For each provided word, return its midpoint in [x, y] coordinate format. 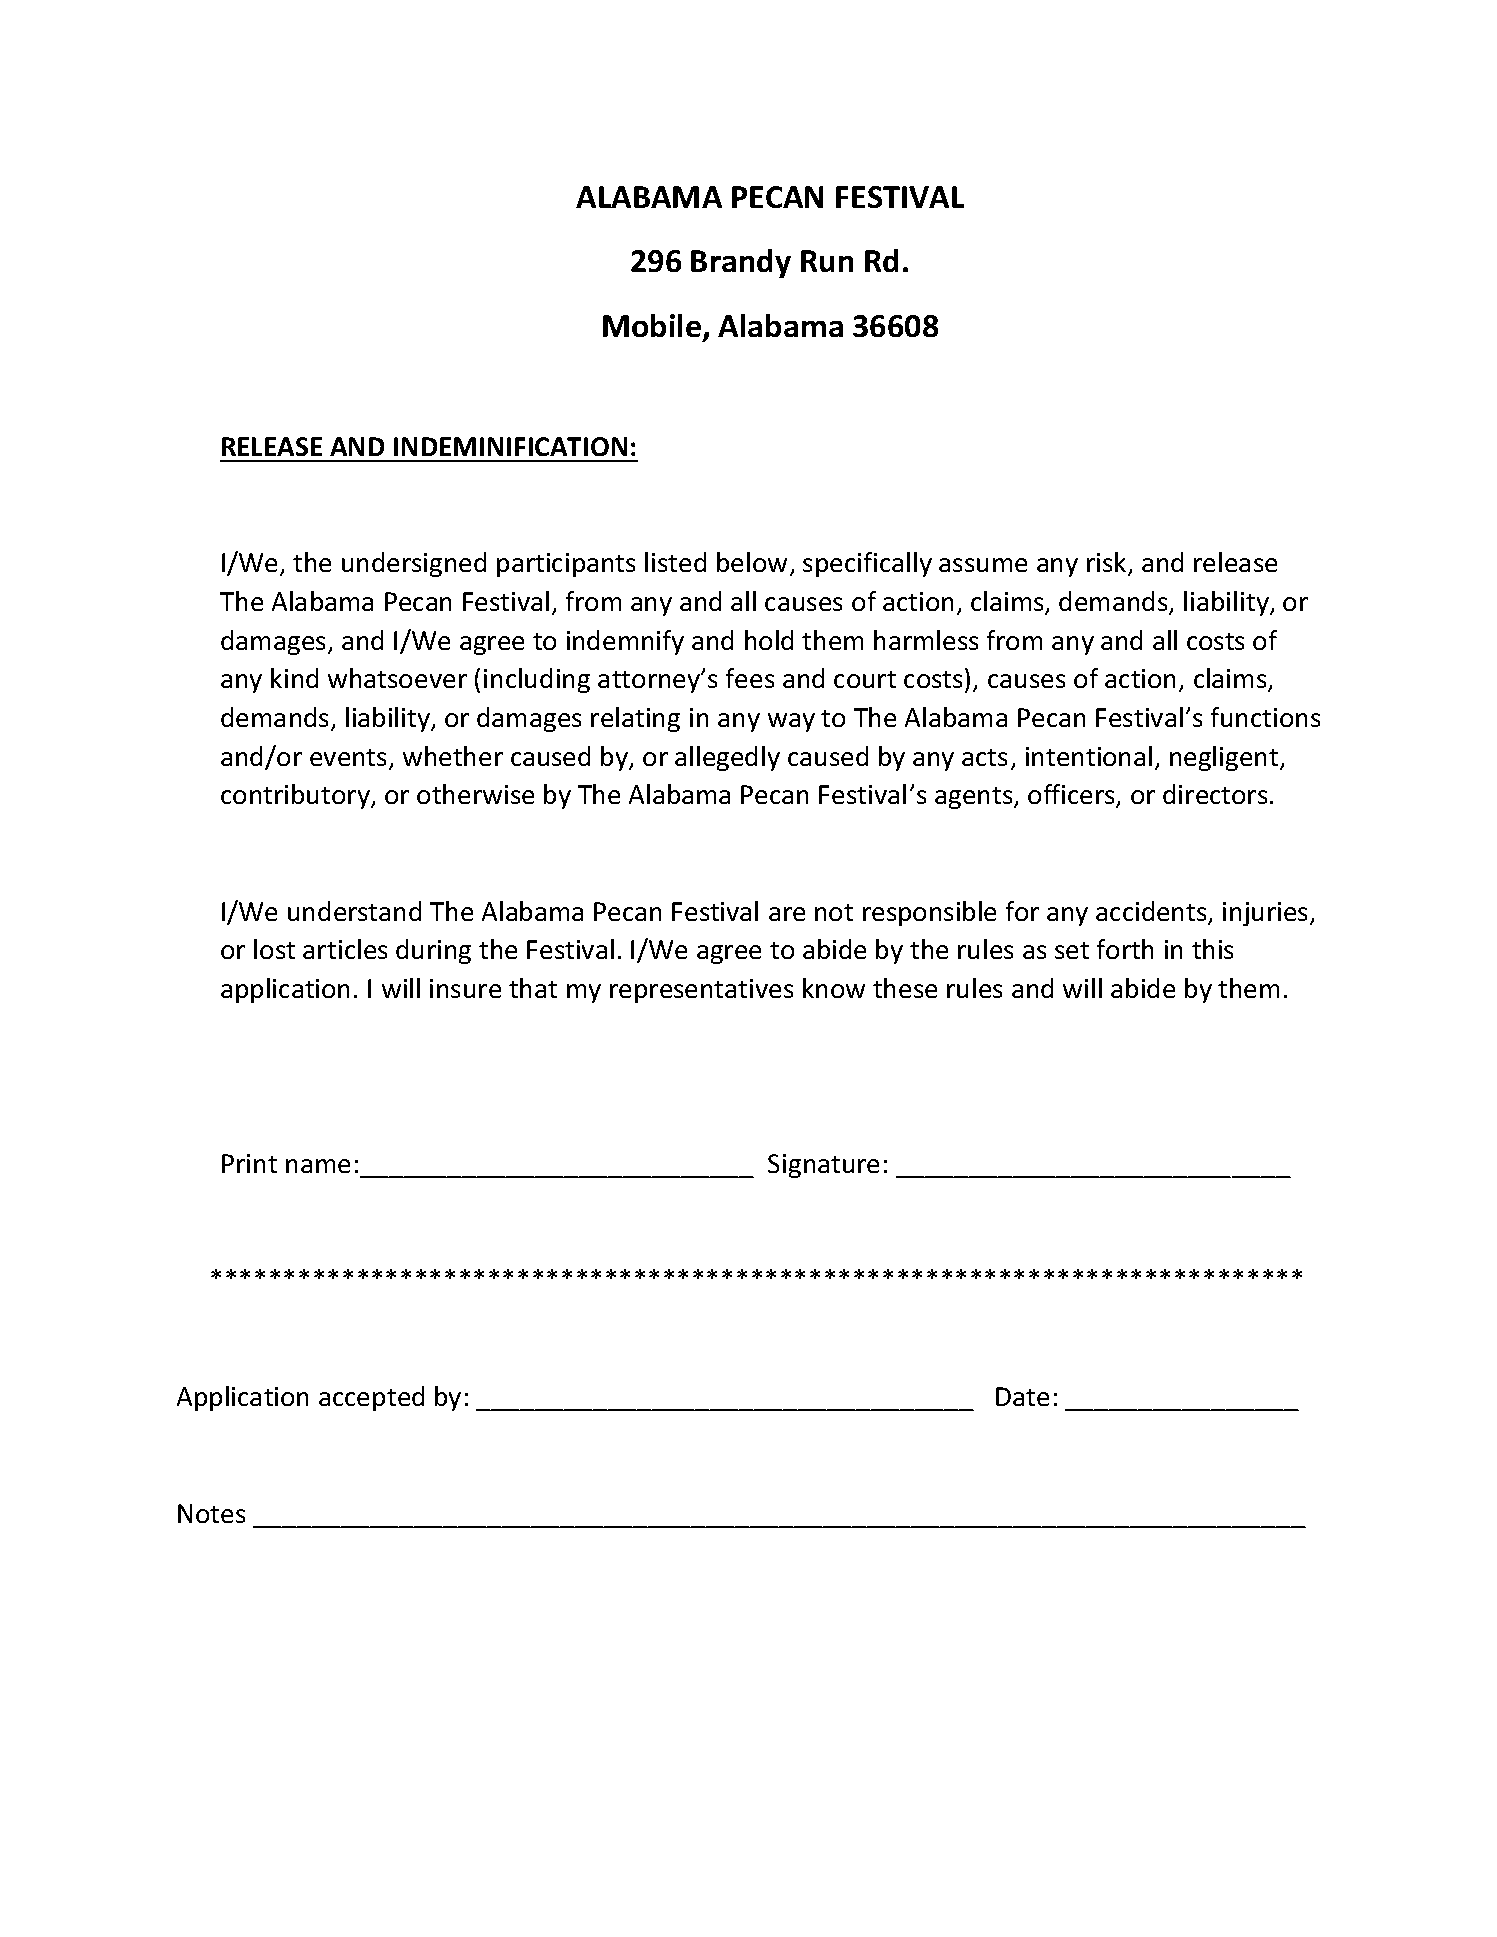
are [787, 914]
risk [1108, 564]
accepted [371, 1398]
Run [827, 261]
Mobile [652, 325]
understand [354, 911]
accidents [1152, 912]
